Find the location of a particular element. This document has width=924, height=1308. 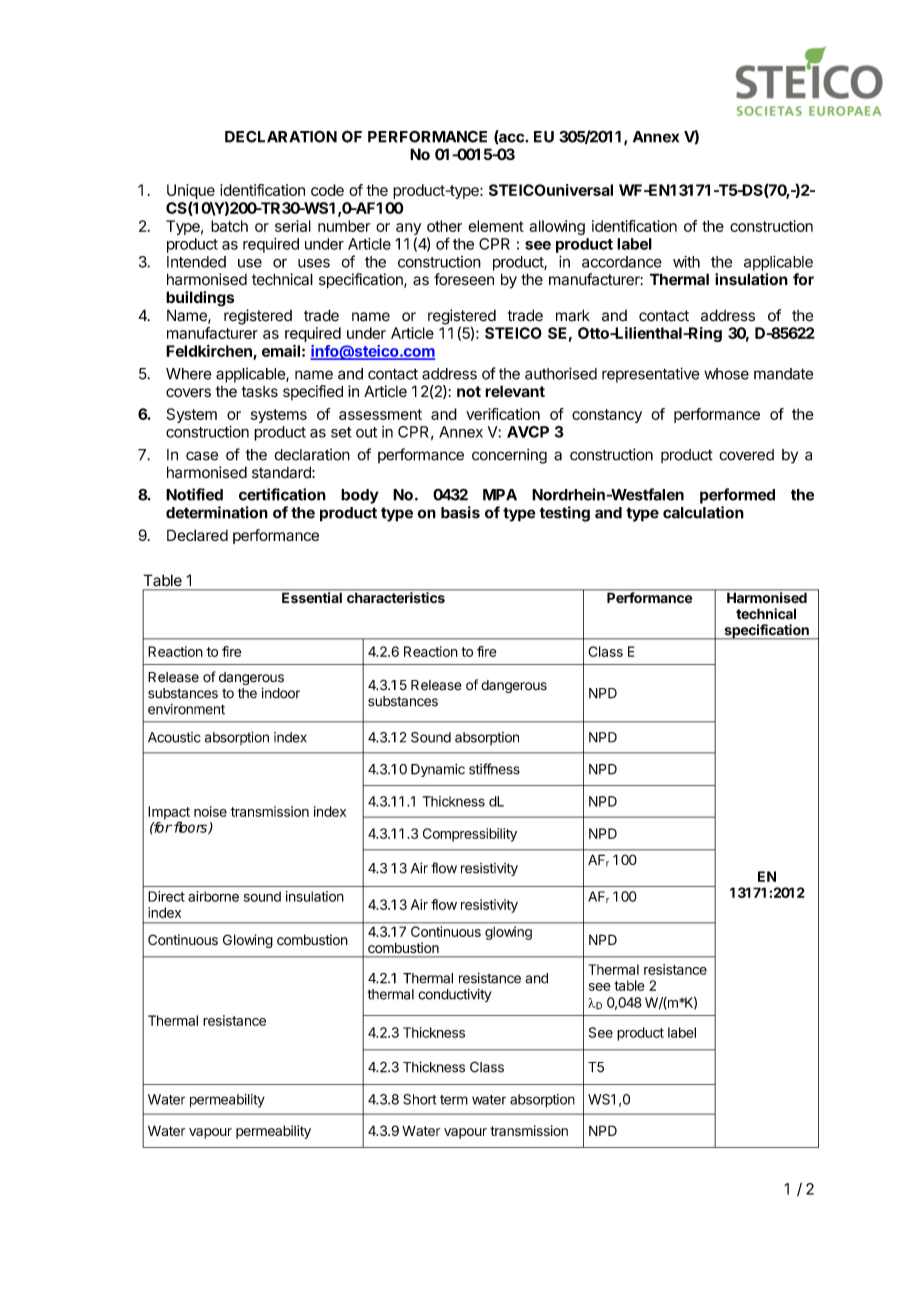

batch is located at coordinates (229, 226).
